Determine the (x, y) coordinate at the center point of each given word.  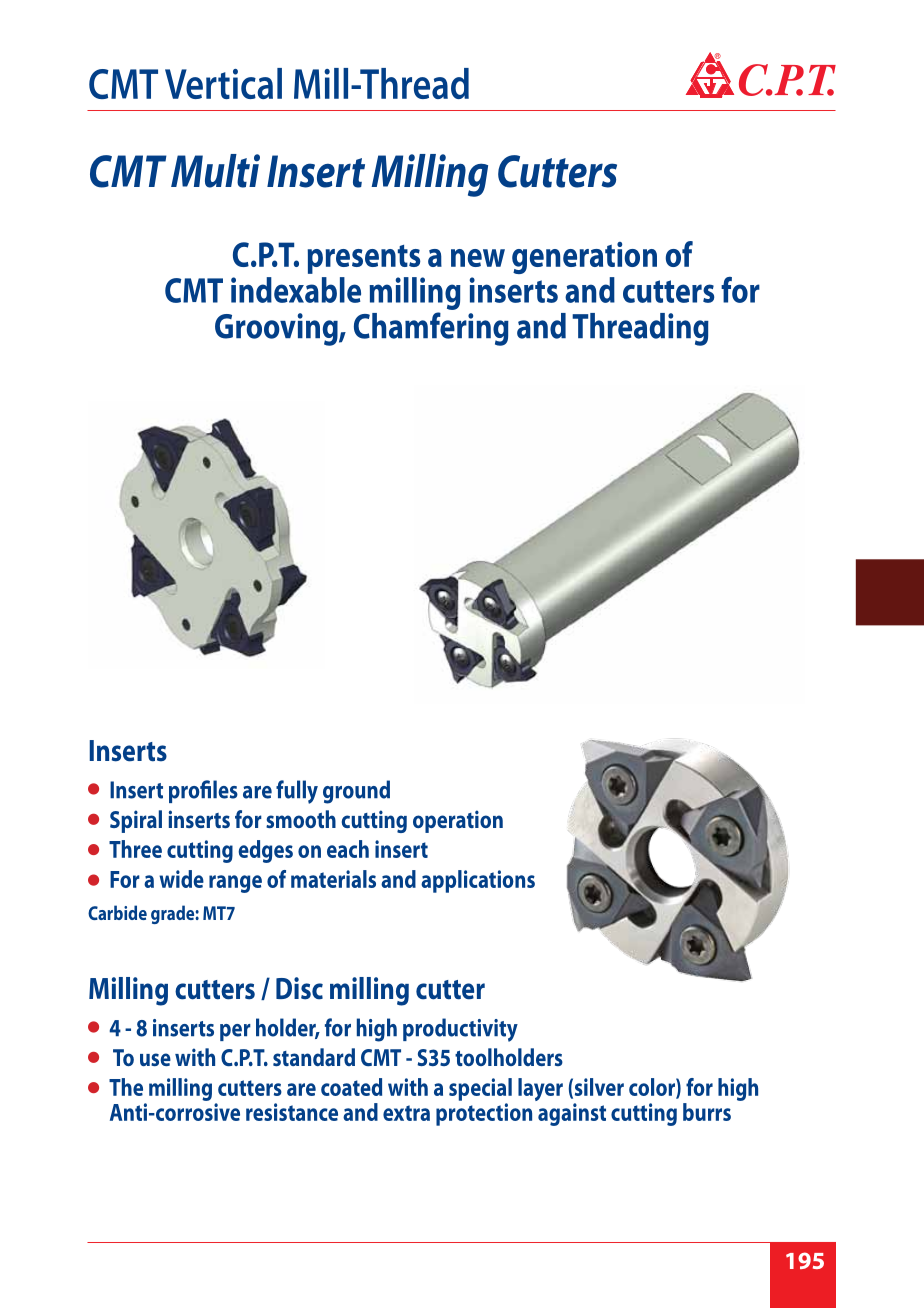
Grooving (277, 329)
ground (356, 792)
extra (406, 1113)
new (478, 258)
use (155, 1059)
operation (458, 821)
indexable (296, 290)
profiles (203, 791)
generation (584, 258)
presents (363, 259)
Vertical (223, 83)
